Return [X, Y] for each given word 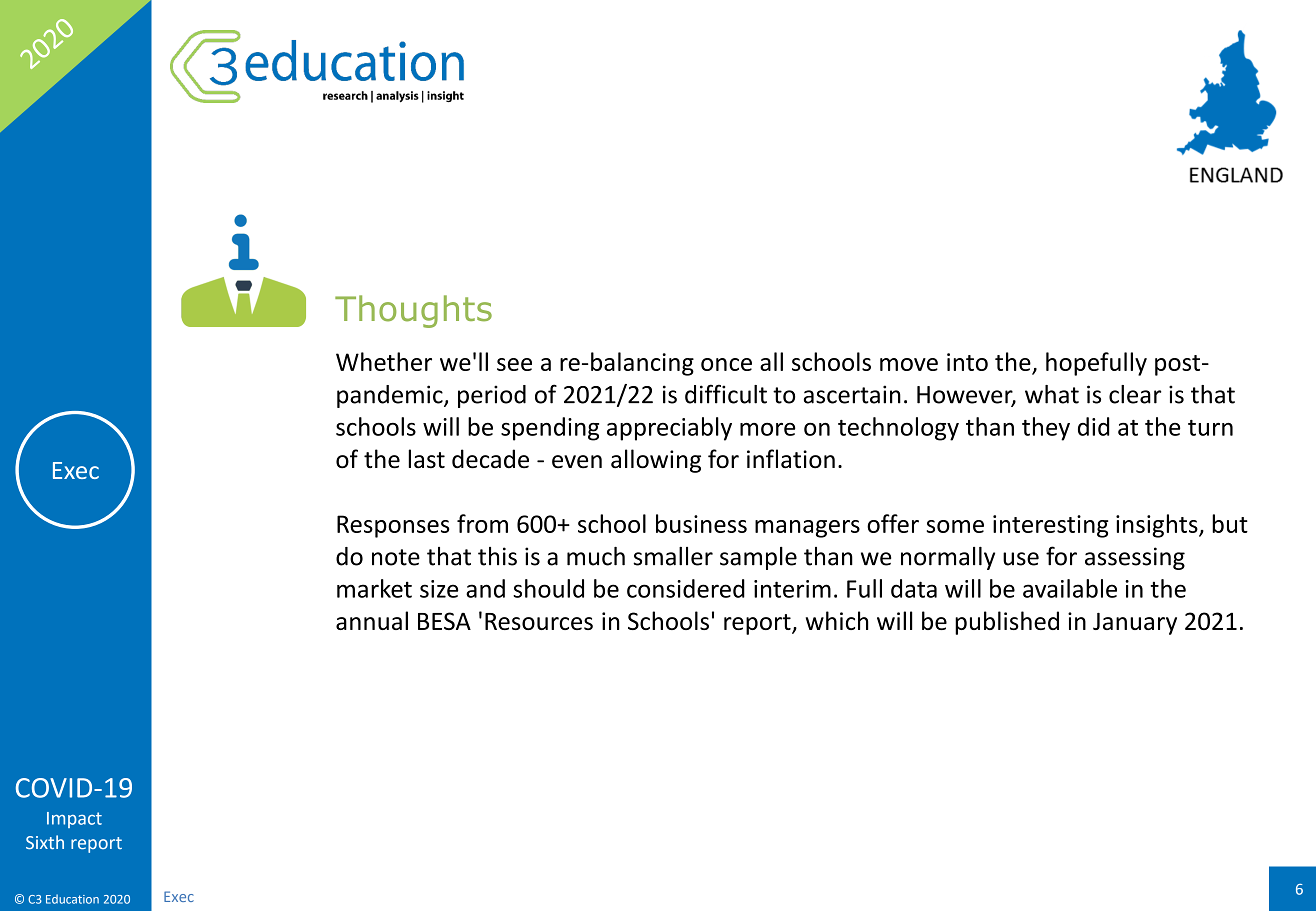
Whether [384, 361]
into [967, 362]
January [1135, 624]
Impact [74, 820]
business [701, 523]
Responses [393, 526]
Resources [539, 621]
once [726, 364]
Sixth [45, 842]
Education [72, 899]
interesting [1051, 526]
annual [372, 620]
